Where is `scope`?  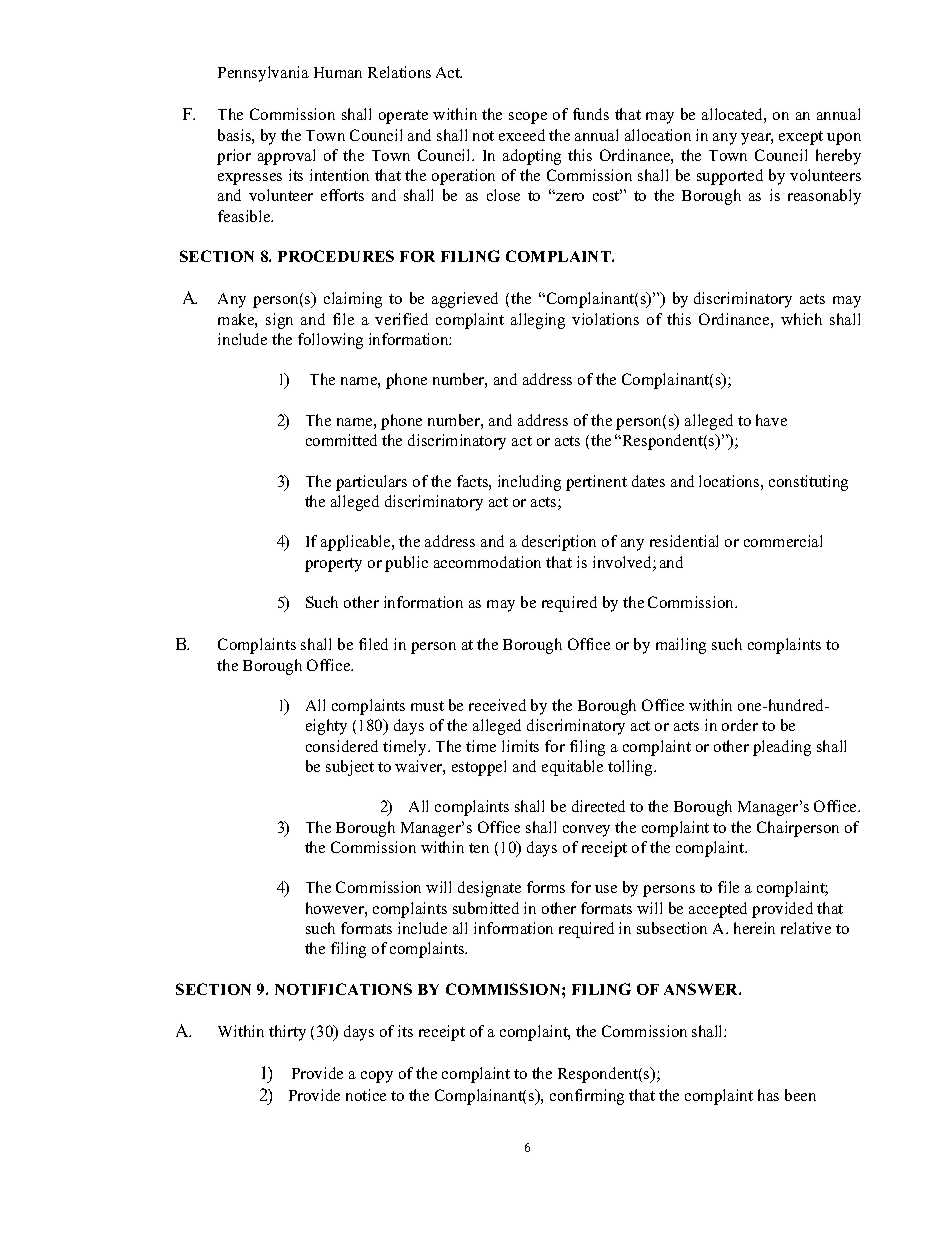
scope is located at coordinates (528, 118).
